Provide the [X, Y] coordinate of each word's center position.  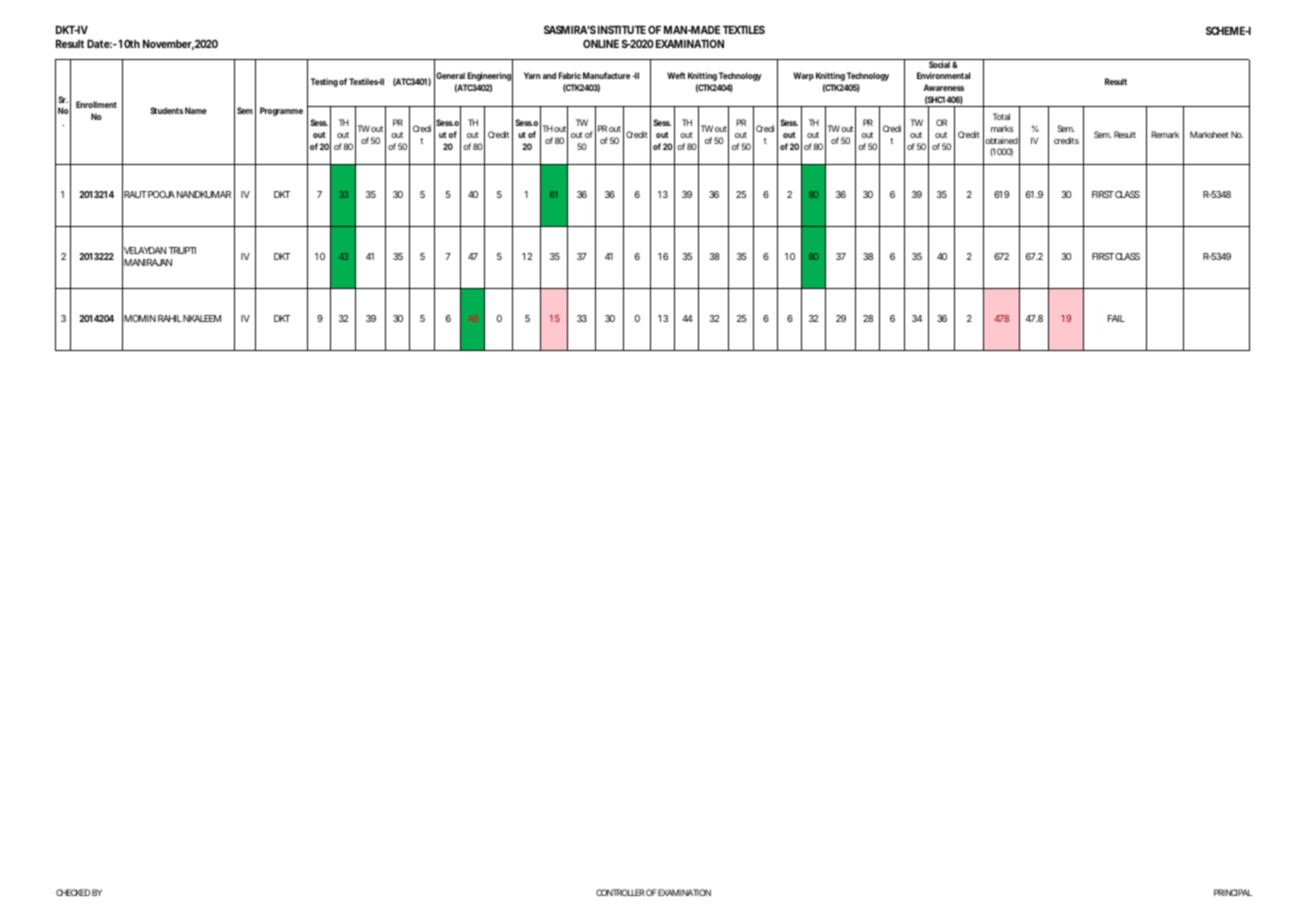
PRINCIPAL [1233, 892]
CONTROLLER [620, 892]
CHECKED [73, 892]
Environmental [943, 75]
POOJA [161, 194]
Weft [676, 75]
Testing [324, 82]
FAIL [1116, 318]
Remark [1165, 134]
